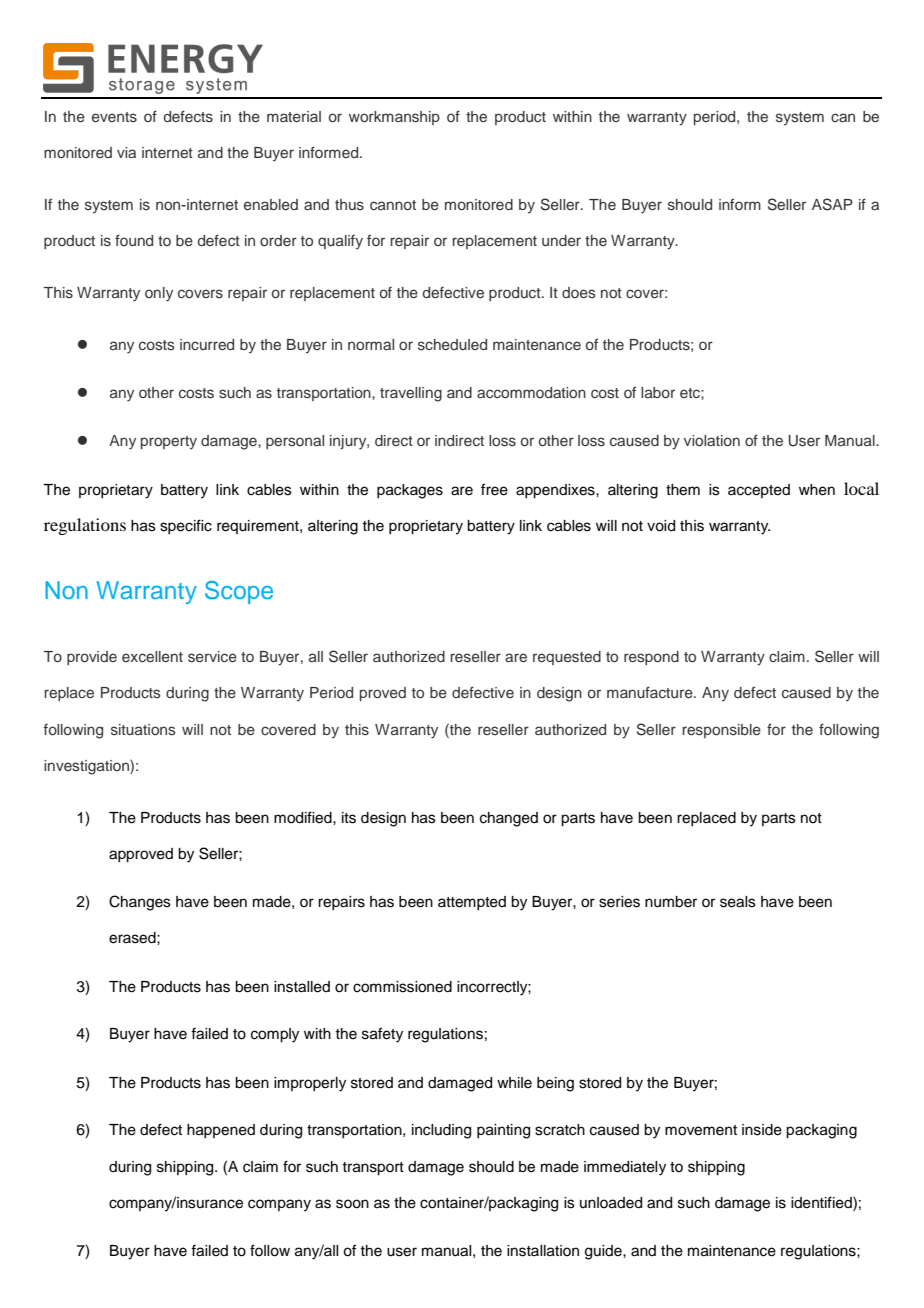 This image has width=924, height=1308. I want to click on responsible, so click(721, 731).
